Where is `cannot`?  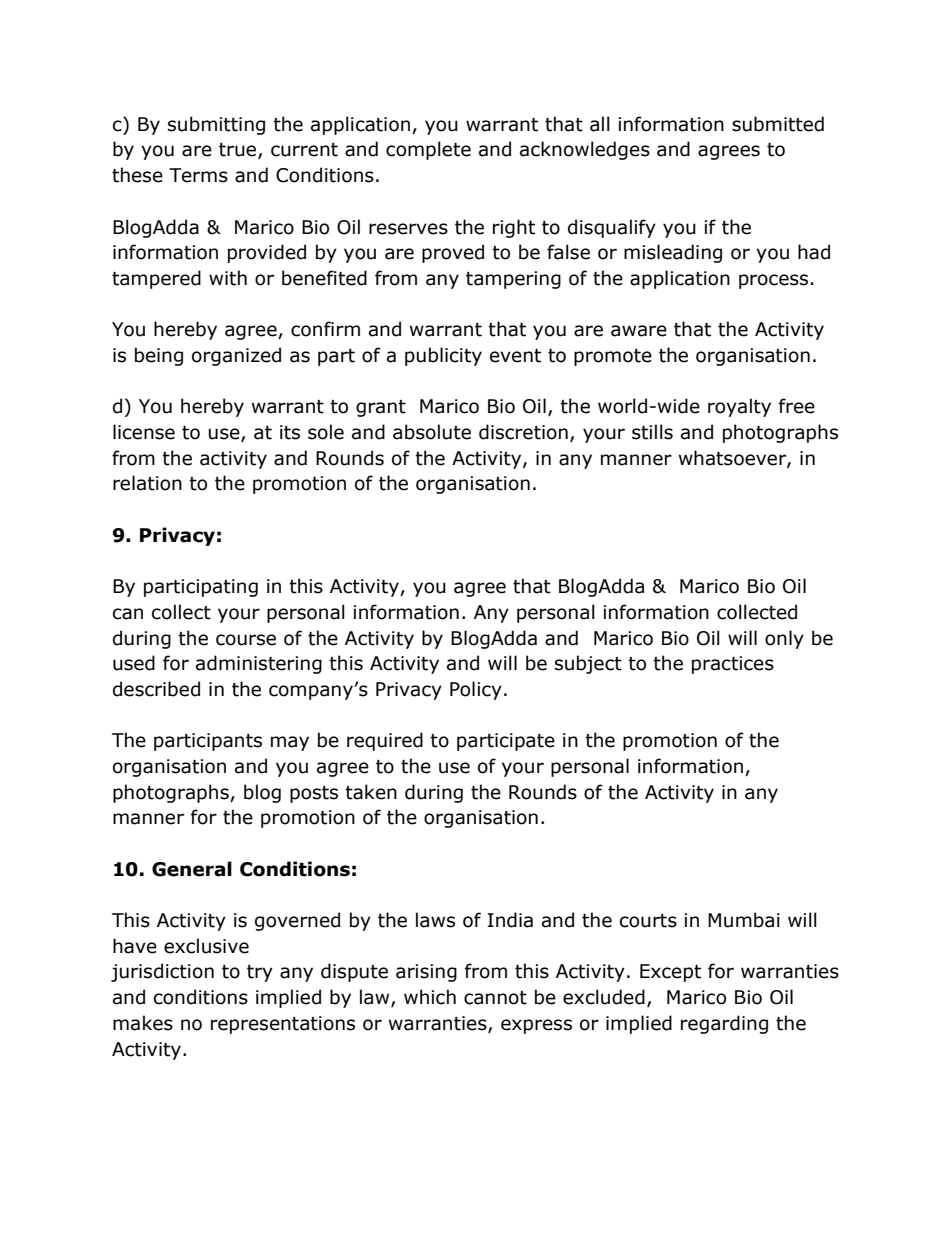
cannot is located at coordinates (495, 998).
